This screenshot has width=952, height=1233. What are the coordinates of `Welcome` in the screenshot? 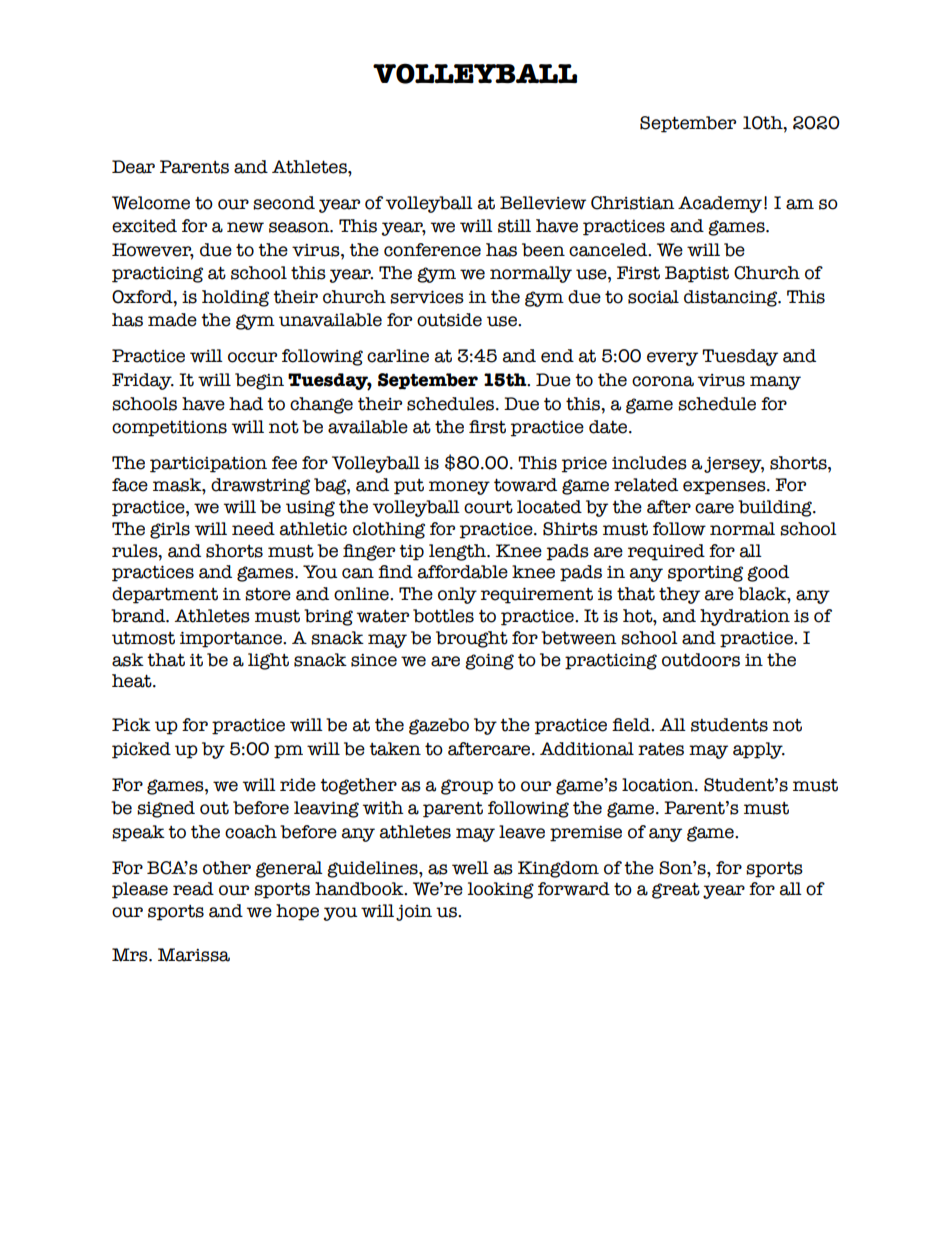 It's located at (151, 203).
